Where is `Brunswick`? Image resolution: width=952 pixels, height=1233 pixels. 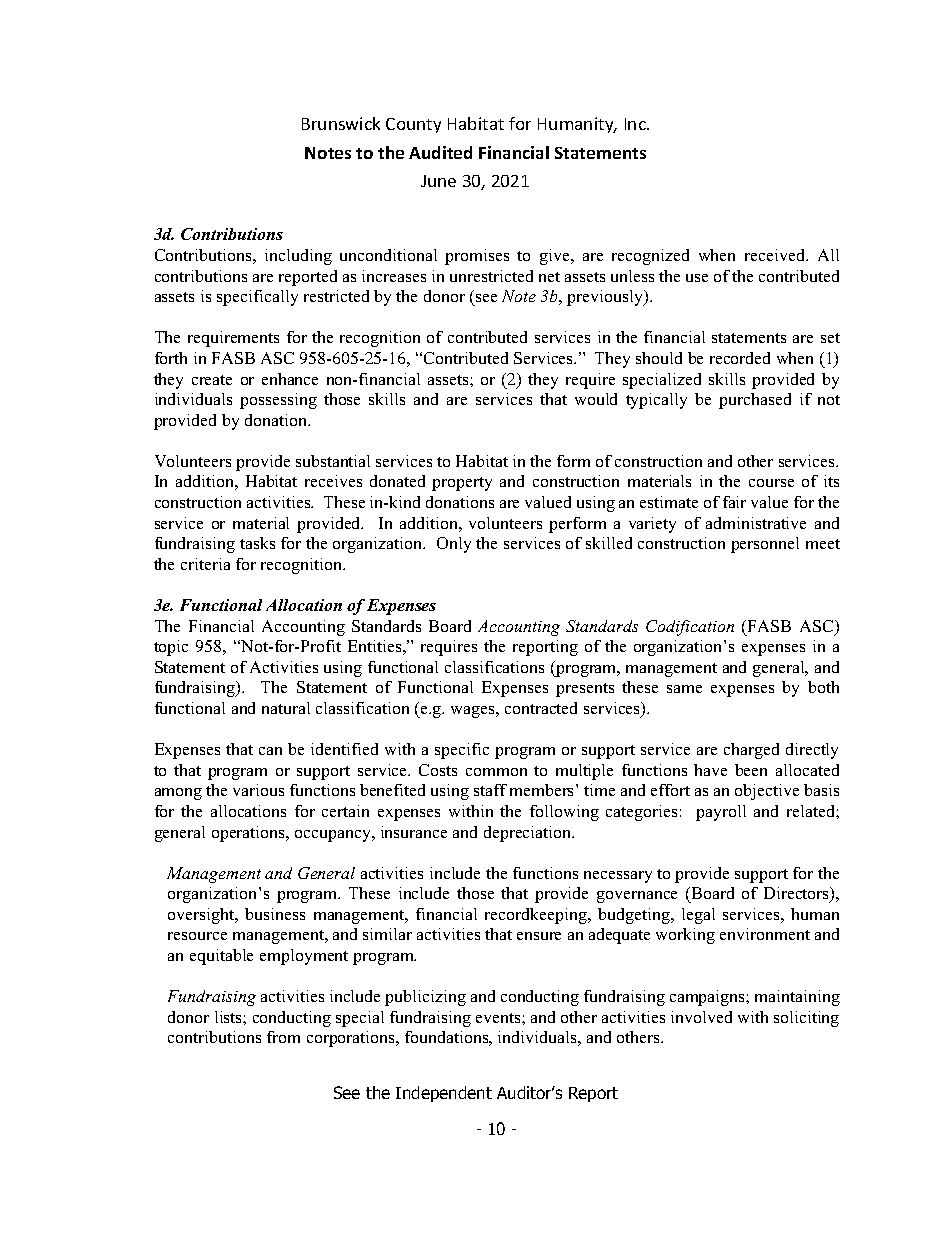 Brunswick is located at coordinates (341, 123).
